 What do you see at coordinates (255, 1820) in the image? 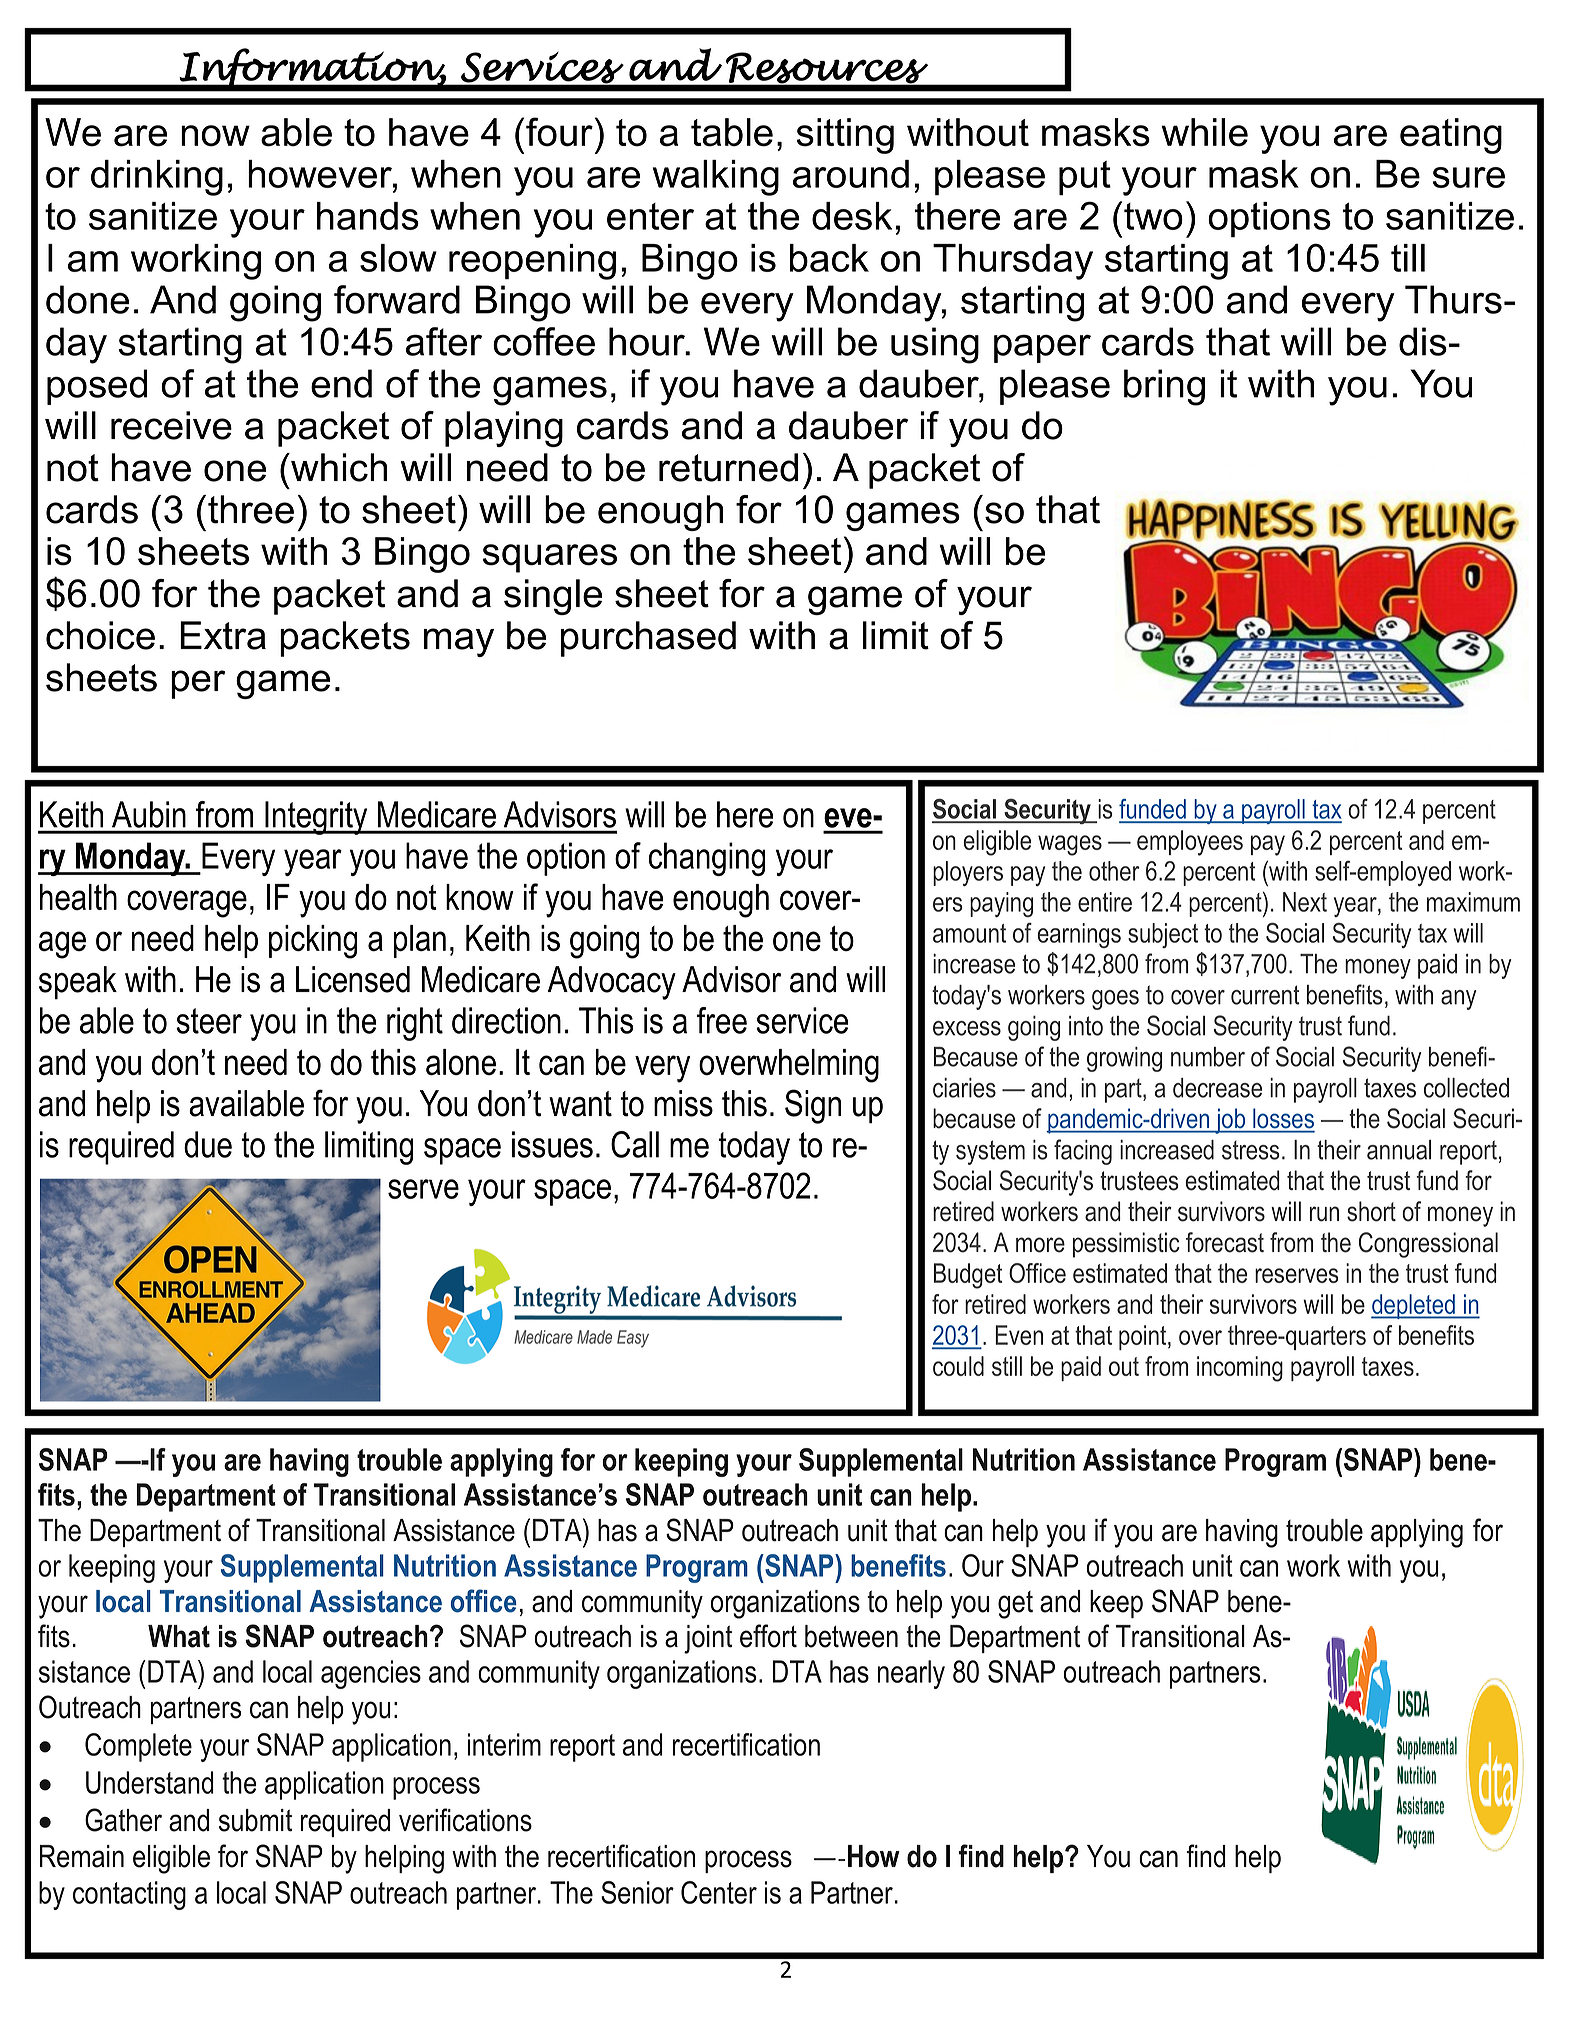
I see `submit` at bounding box center [255, 1820].
